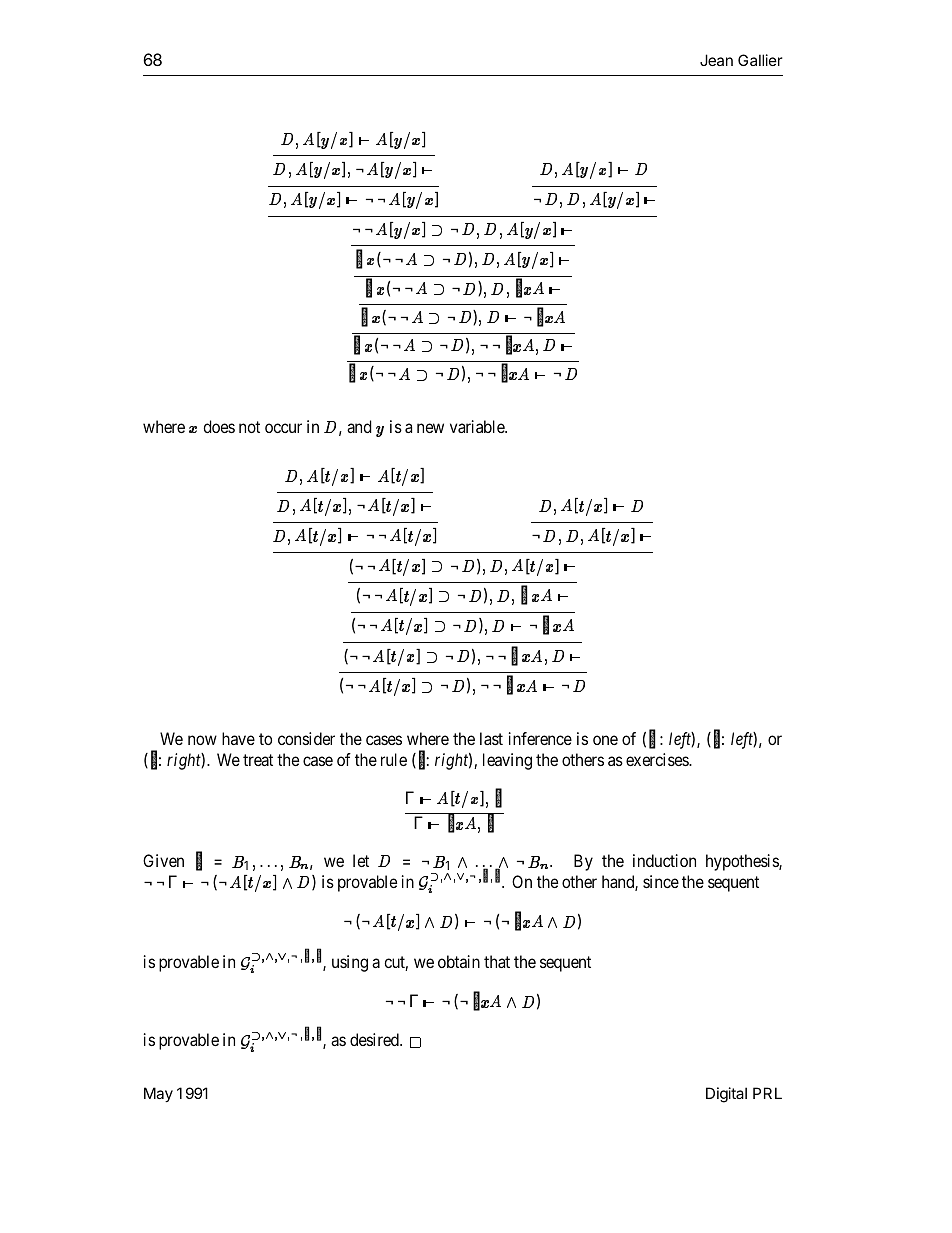 The height and width of the page is (1233, 952). Describe the element at coordinates (249, 427) in the page. I see `not` at that location.
